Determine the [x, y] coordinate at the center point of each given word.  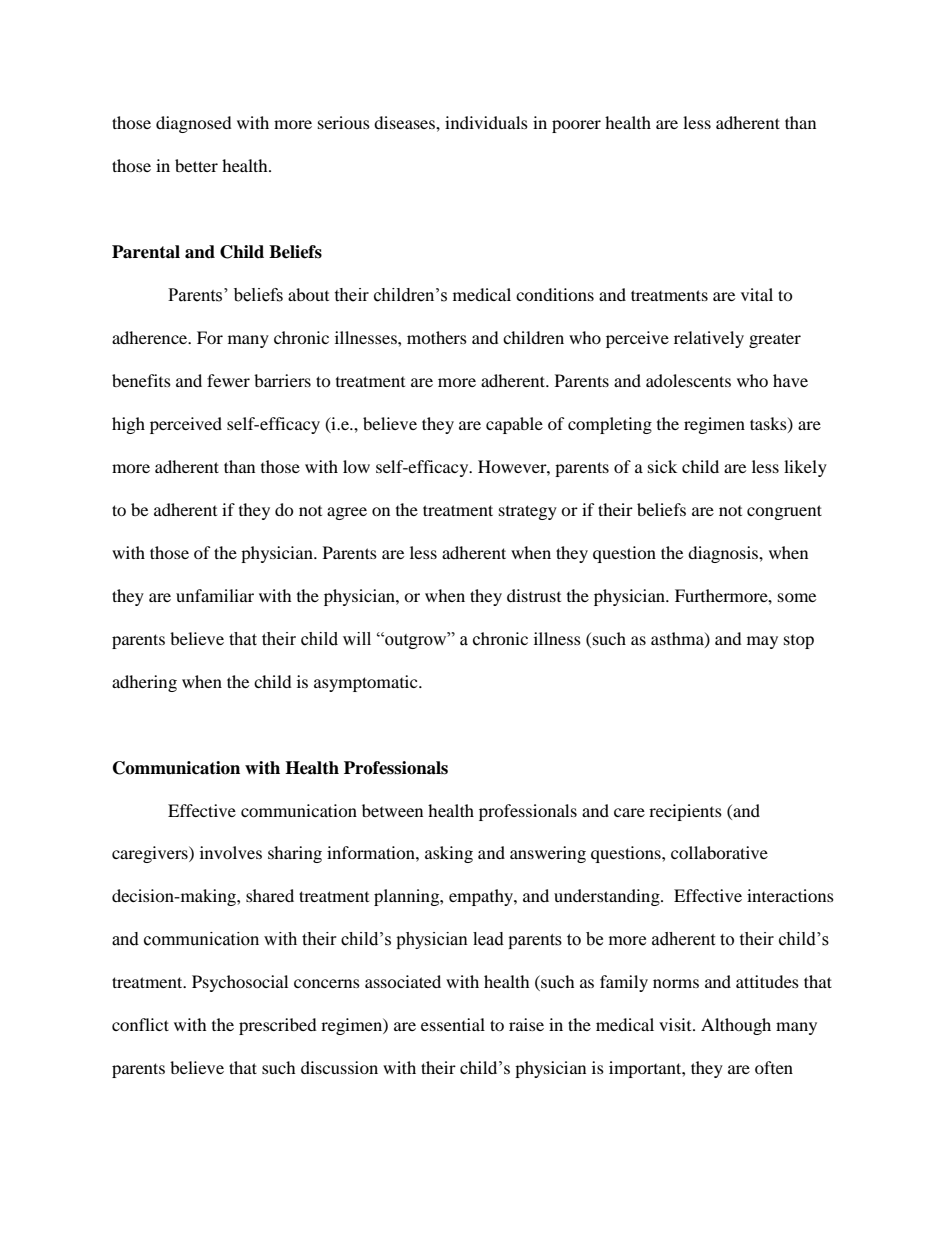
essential [453, 1024]
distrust [534, 595]
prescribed [278, 1026]
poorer [576, 126]
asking [449, 854]
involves [231, 852]
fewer [228, 380]
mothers [437, 337]
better [196, 165]
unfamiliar [215, 595]
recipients [685, 812]
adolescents [688, 380]
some [797, 597]
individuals [486, 122]
